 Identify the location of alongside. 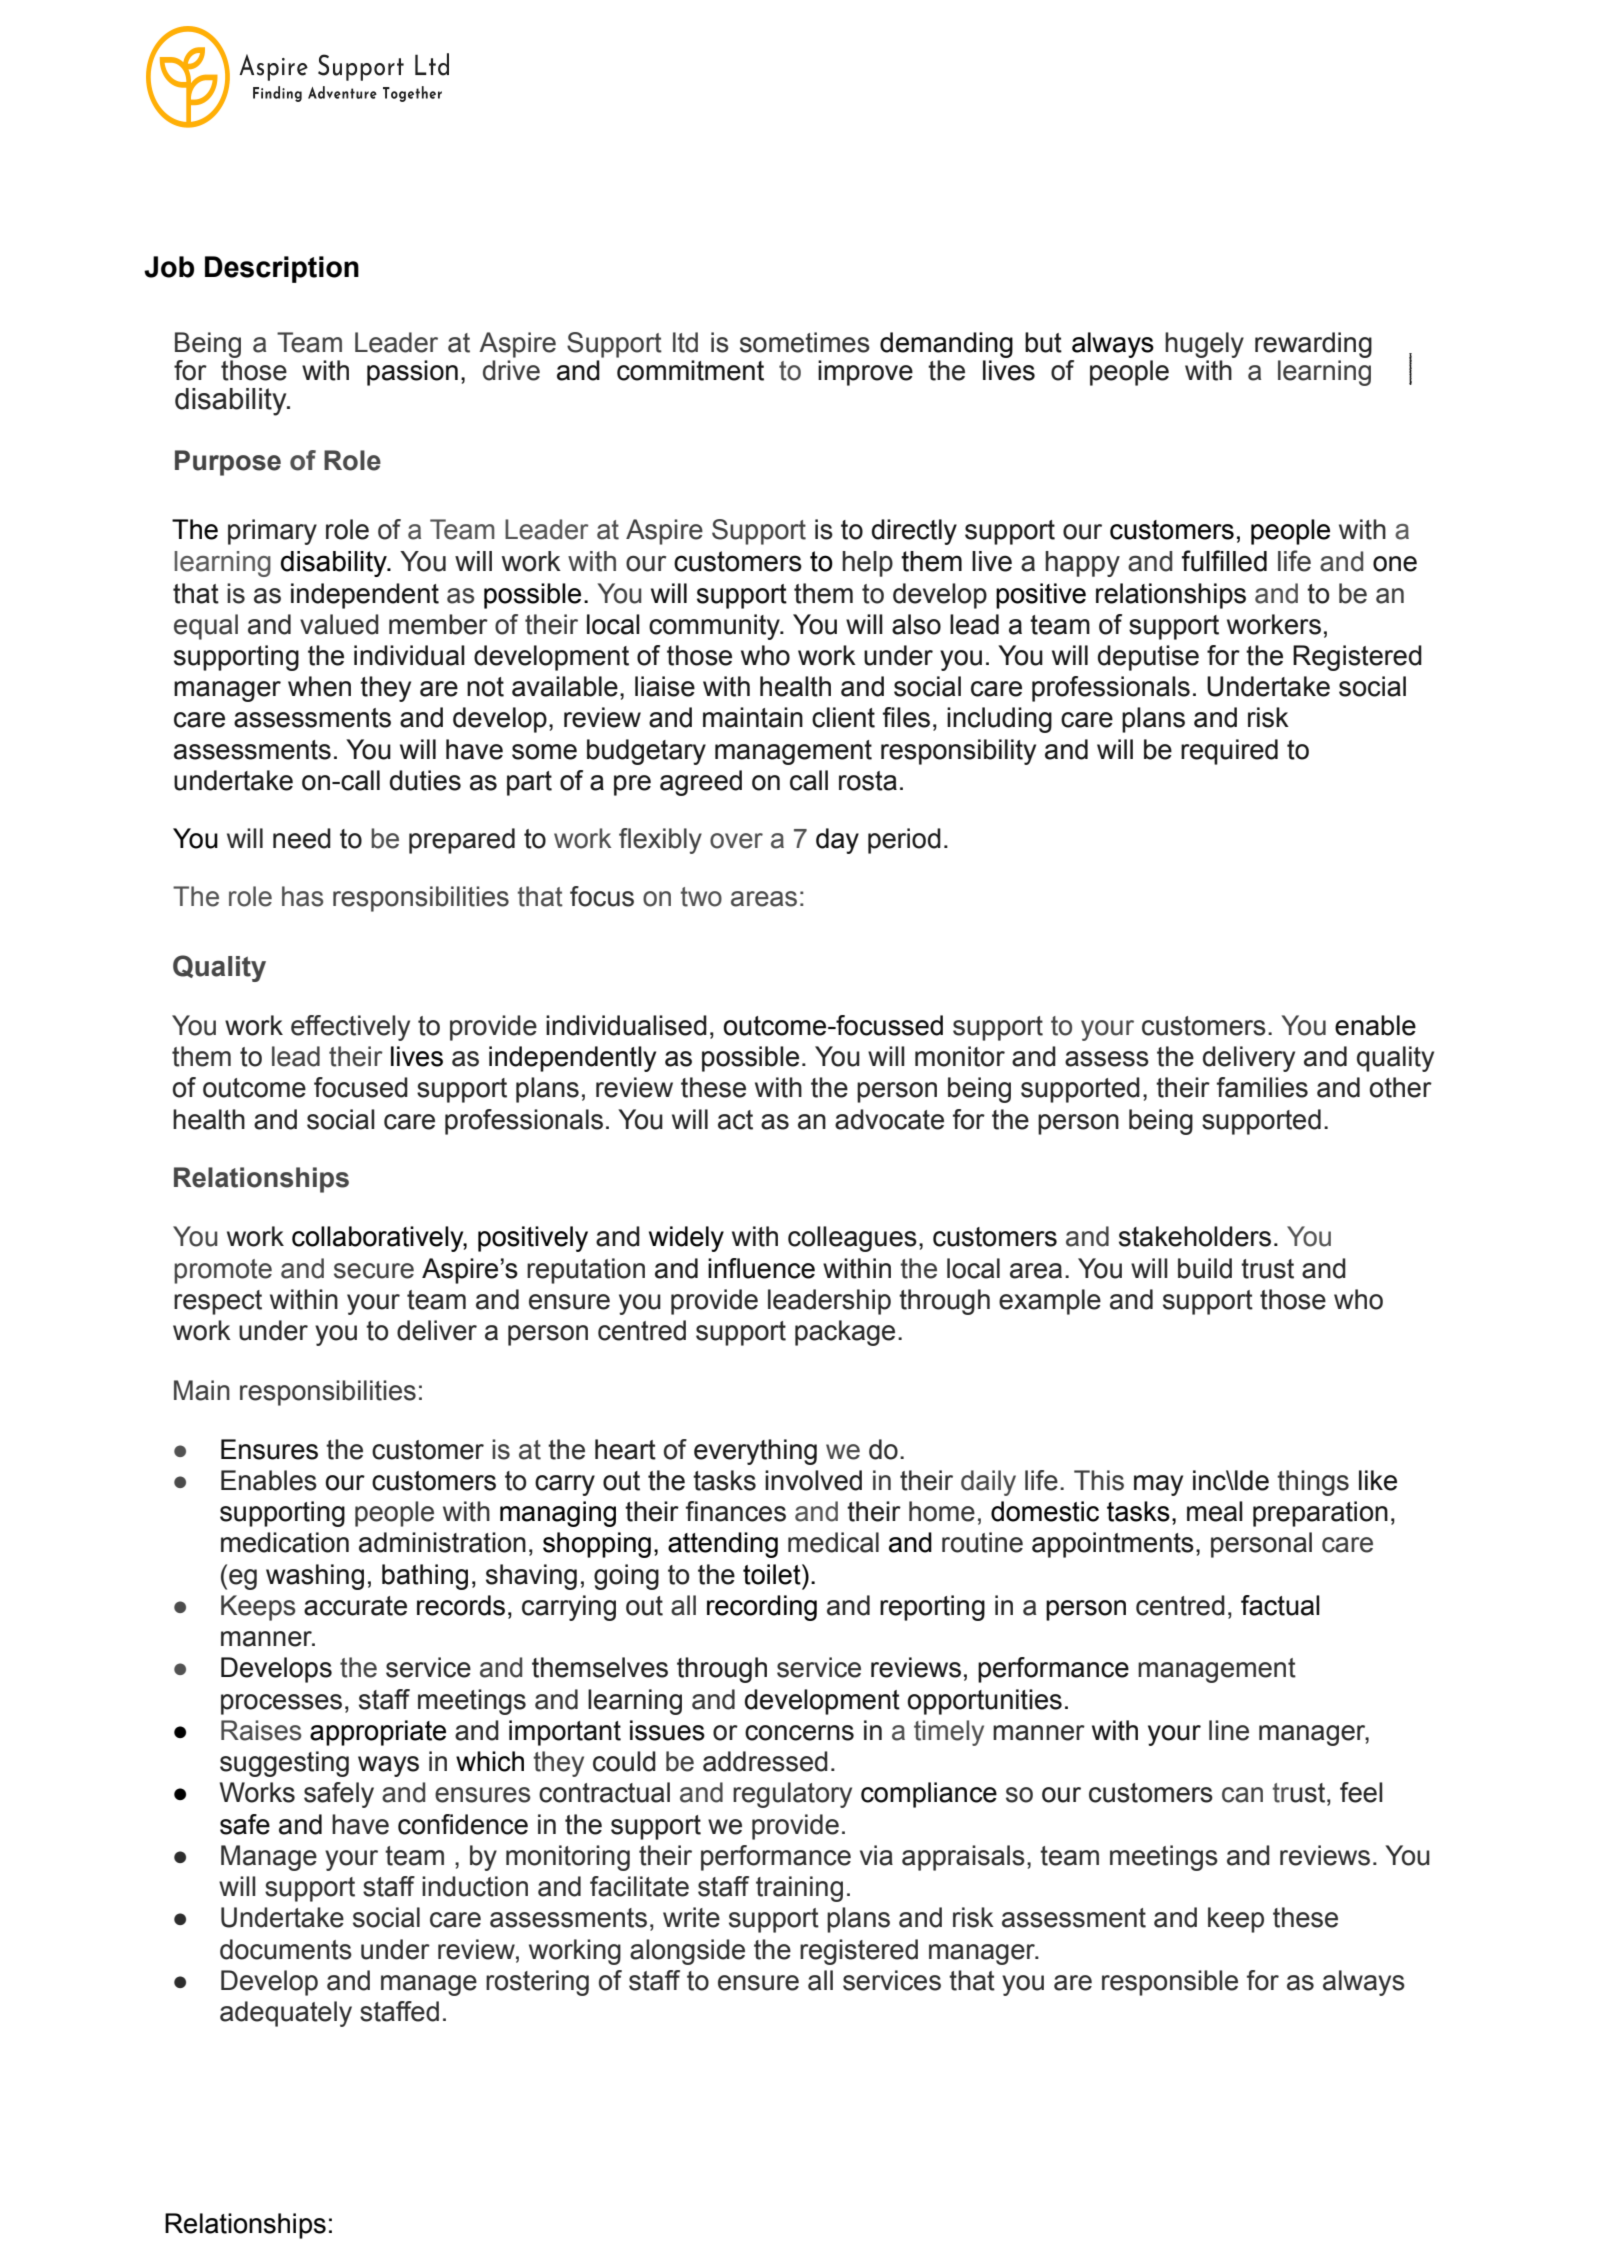
(687, 1952).
